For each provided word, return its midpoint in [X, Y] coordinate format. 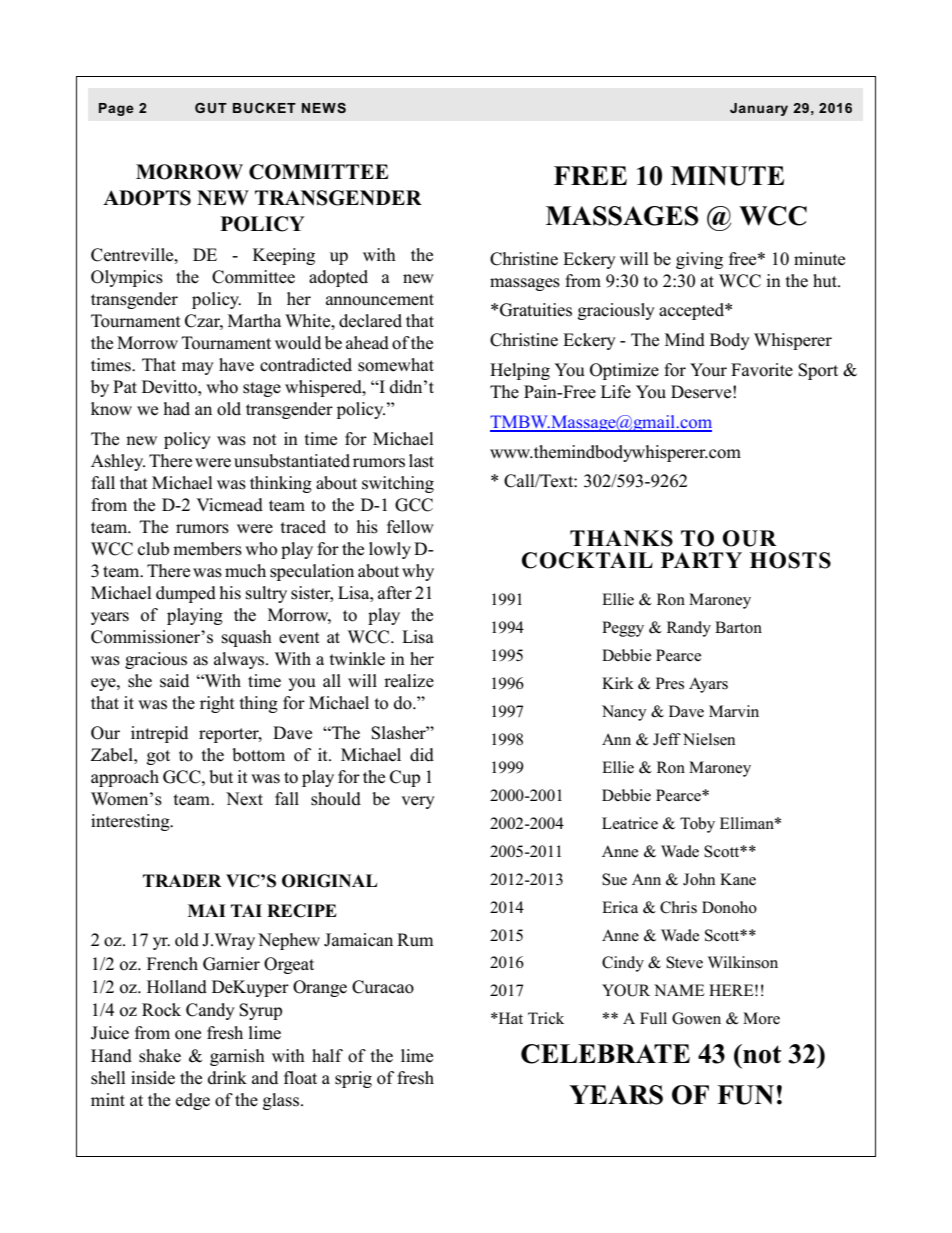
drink [227, 1078]
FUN [745, 1095]
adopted [338, 278]
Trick [546, 1018]
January [759, 109]
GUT [211, 108]
